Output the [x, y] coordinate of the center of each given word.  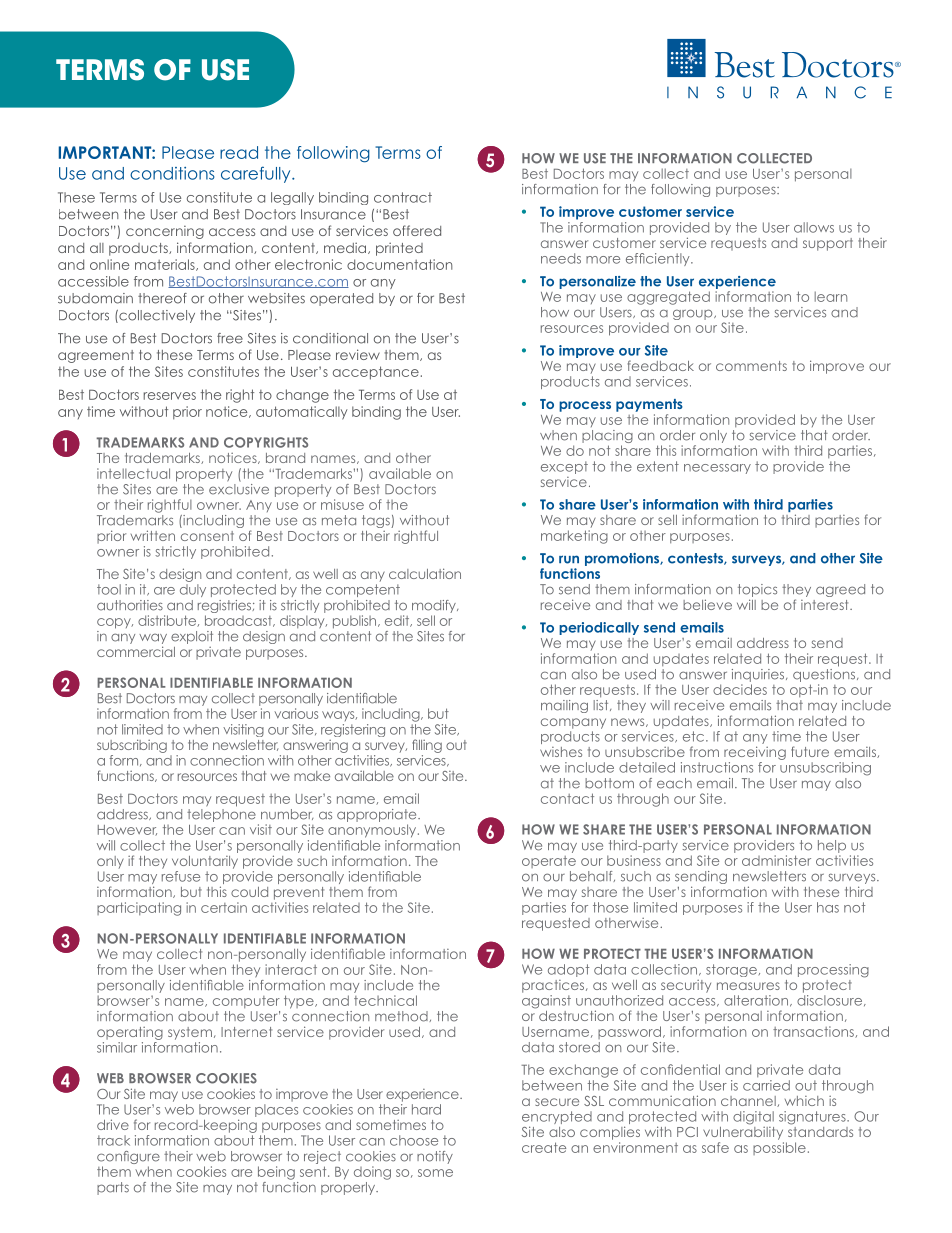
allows [814, 227]
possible [779, 1148]
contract [403, 197]
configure [128, 1159]
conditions [172, 173]
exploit [192, 637]
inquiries [759, 675]
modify [435, 606]
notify [435, 1157]
